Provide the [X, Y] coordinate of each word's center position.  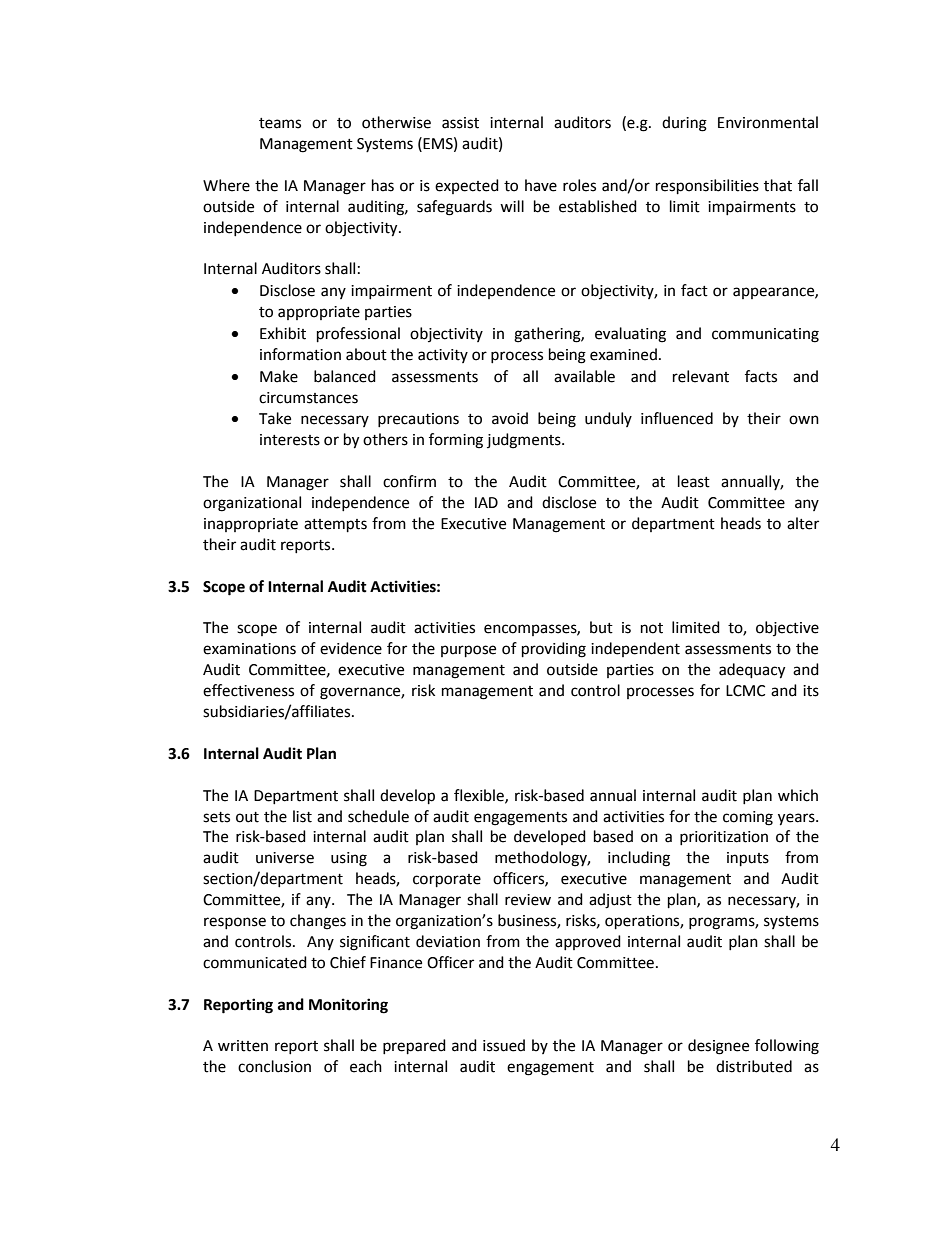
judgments [525, 441]
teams [280, 123]
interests [290, 440]
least [694, 481]
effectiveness [248, 690]
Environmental [768, 122]
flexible [480, 796]
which [798, 795]
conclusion [274, 1066]
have [541, 185]
